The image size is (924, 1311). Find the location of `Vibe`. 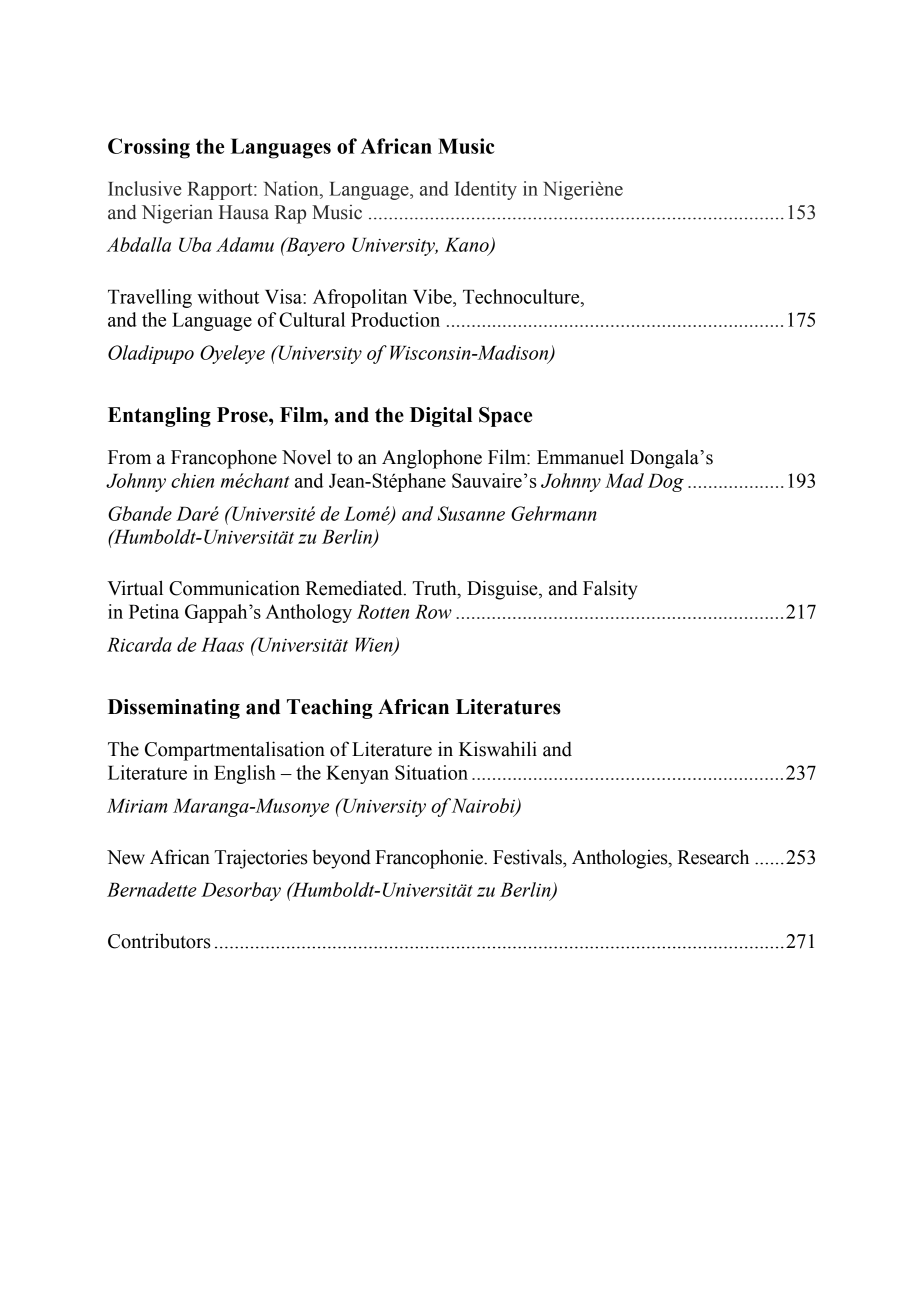

Vibe is located at coordinates (433, 296).
